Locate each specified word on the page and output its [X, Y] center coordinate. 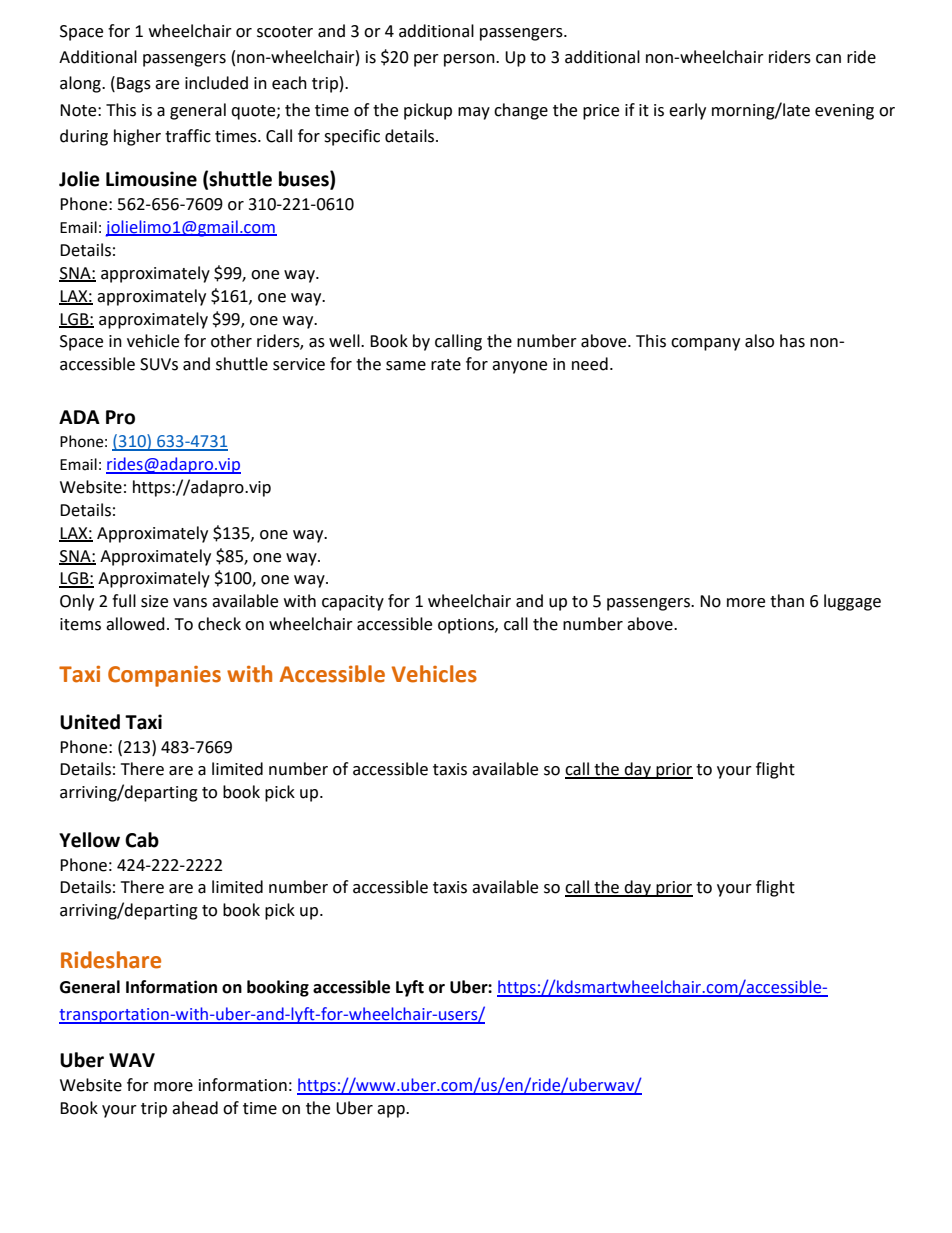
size [154, 601]
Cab [142, 840]
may [474, 113]
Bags [134, 85]
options [467, 626]
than [787, 601]
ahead [195, 1108]
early [687, 111]
